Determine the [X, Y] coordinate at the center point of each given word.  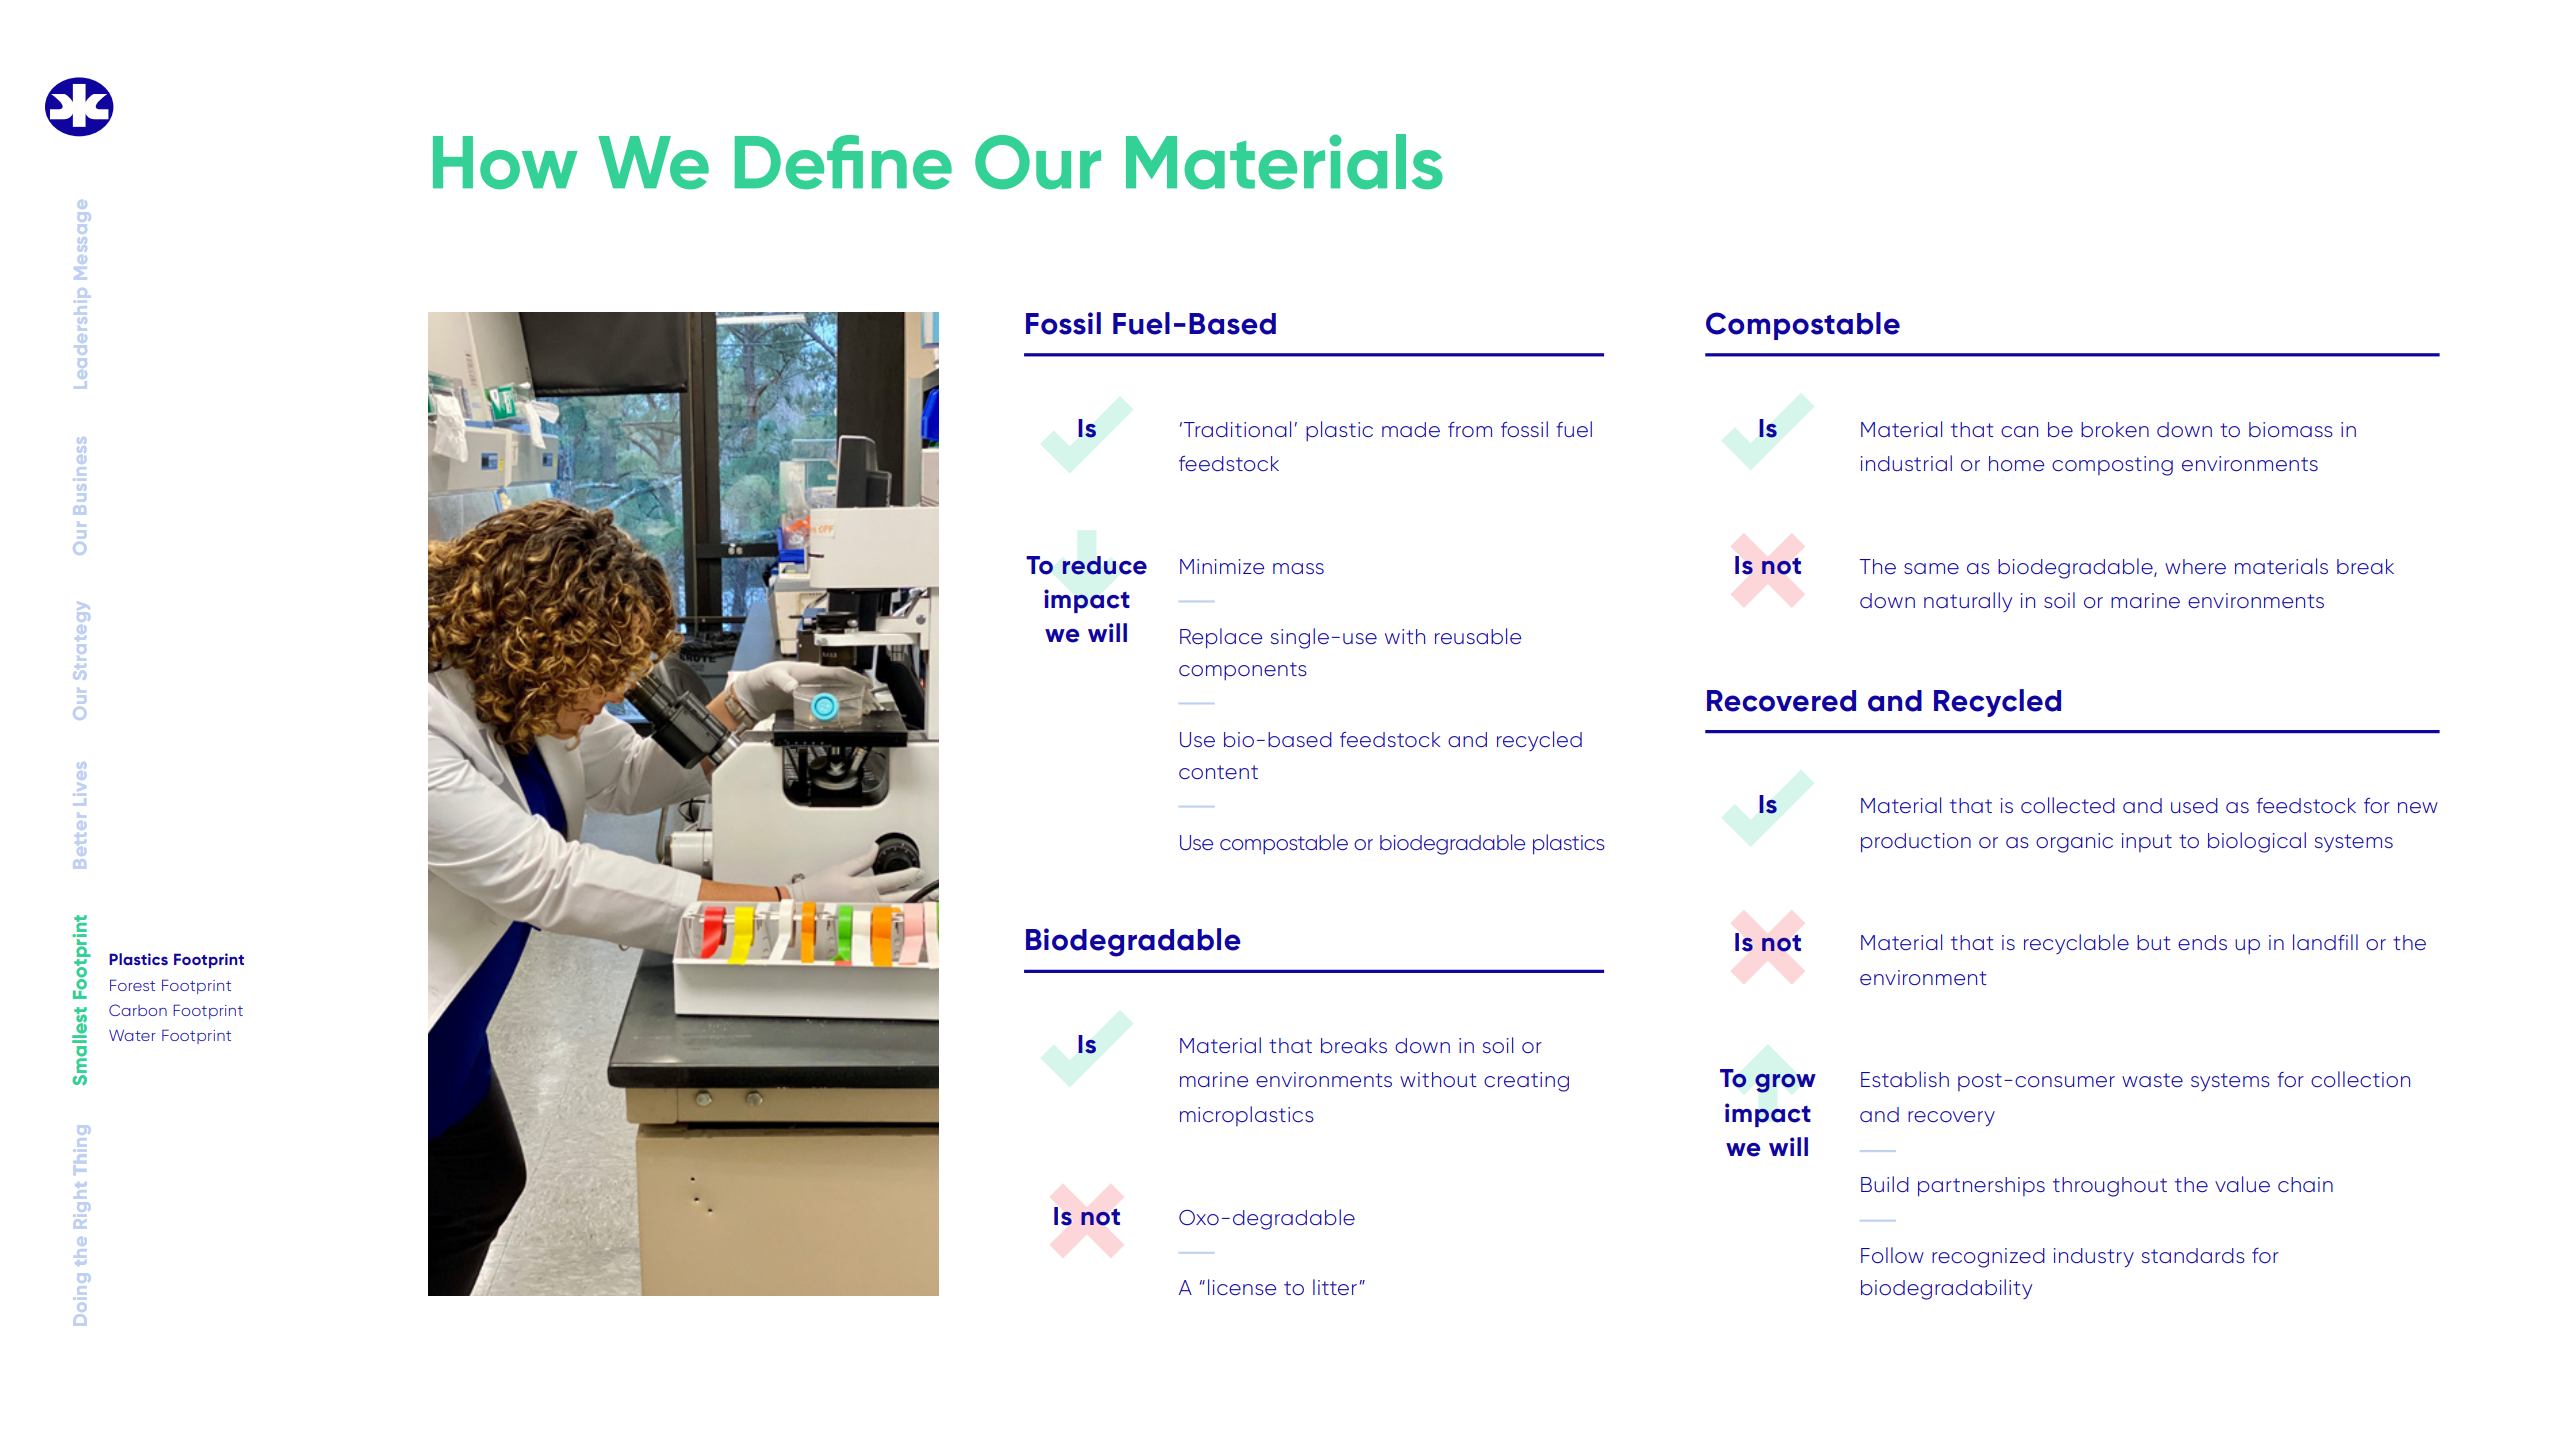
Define [843, 162]
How [505, 163]
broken [2115, 429]
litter [1335, 1287]
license [1242, 1287]
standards [2193, 1255]
